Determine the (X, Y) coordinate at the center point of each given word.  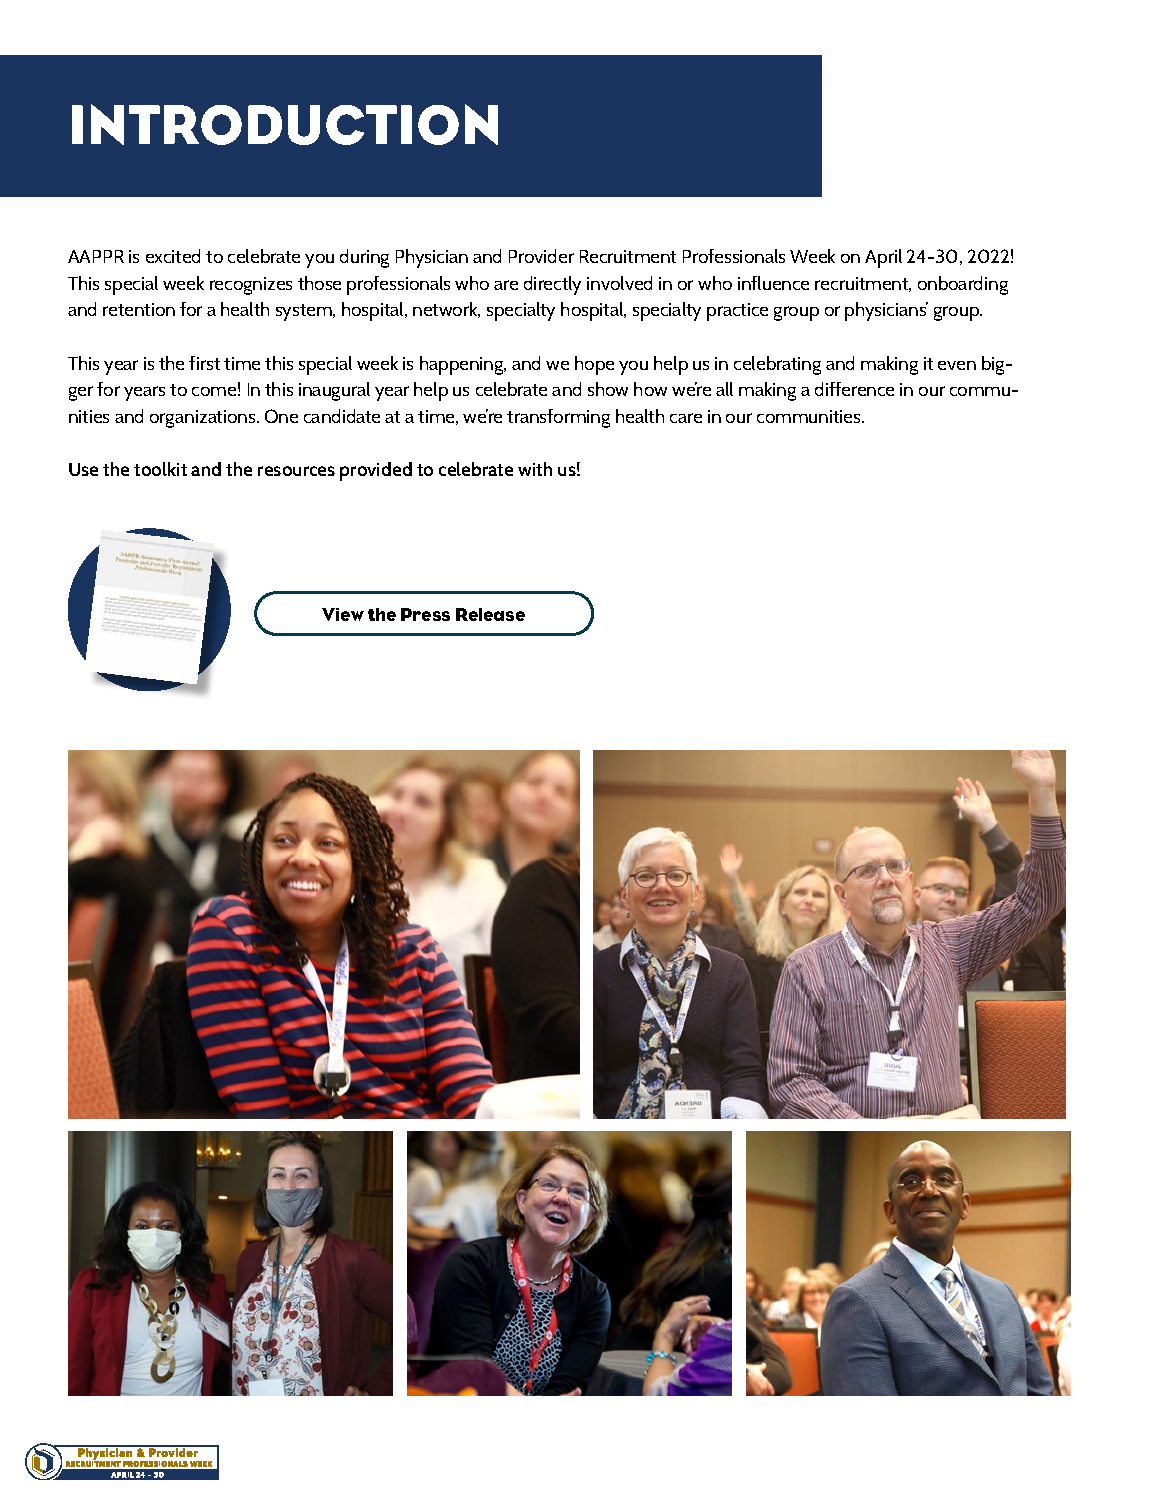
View (343, 614)
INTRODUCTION (285, 124)
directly (552, 285)
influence (773, 283)
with (535, 469)
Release (490, 614)
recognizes (251, 286)
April (883, 258)
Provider (541, 256)
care (686, 418)
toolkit (160, 469)
